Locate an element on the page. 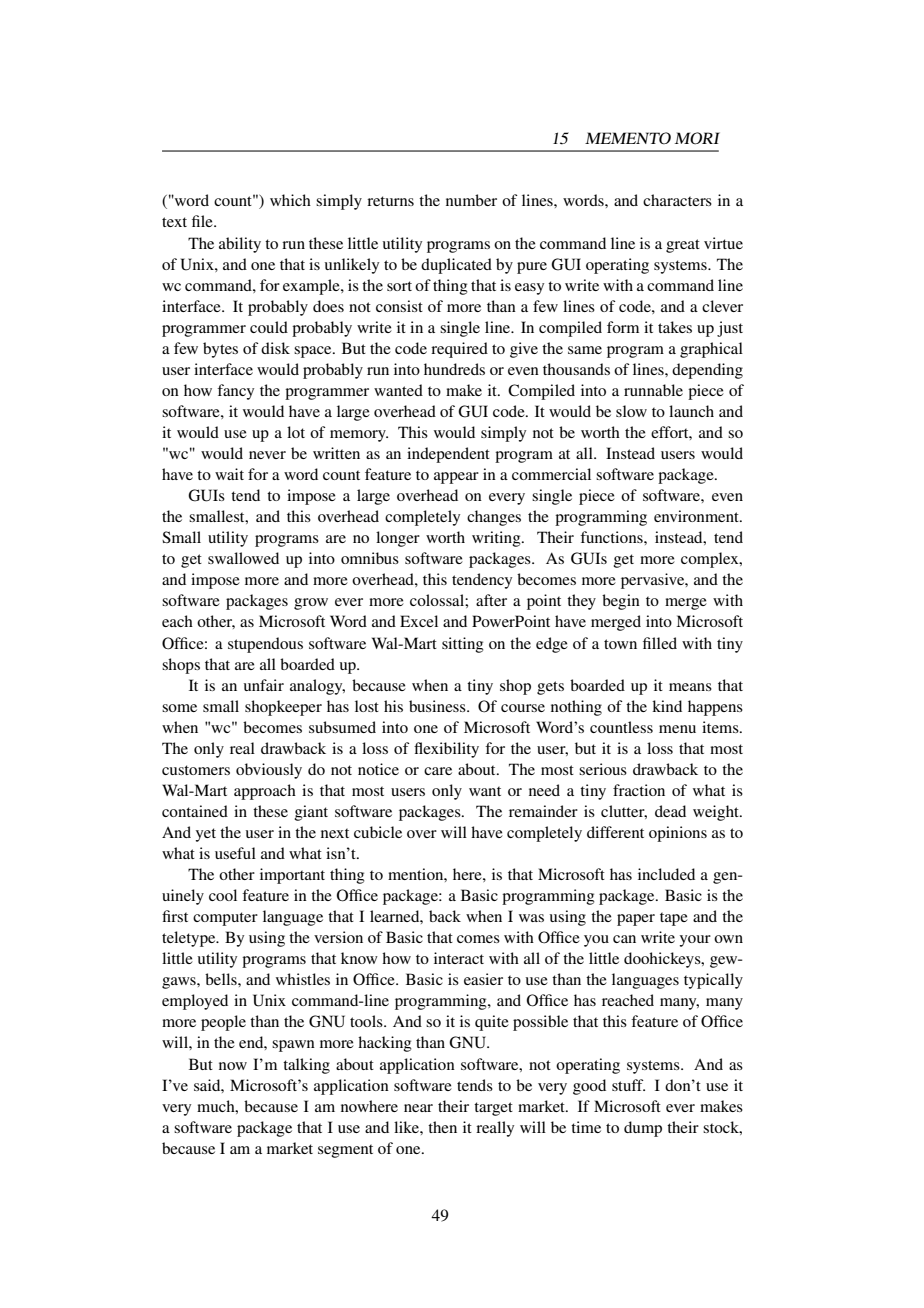 Image resolution: width=924 pixels, height=1308 pixels. filled is located at coordinates (660, 643).
